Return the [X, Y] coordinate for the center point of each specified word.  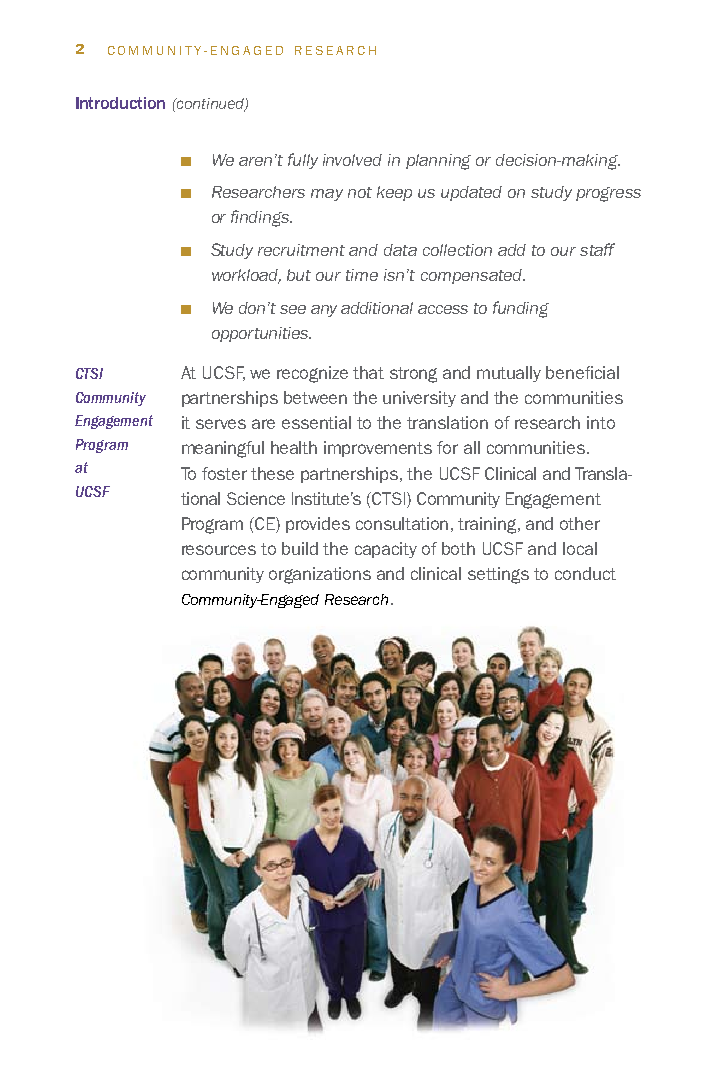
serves [221, 424]
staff [597, 249]
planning [438, 162]
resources [219, 550]
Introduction [120, 103]
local [580, 548]
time [362, 275]
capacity [386, 550]
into [601, 422]
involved [352, 160]
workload [246, 276]
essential [316, 422]
